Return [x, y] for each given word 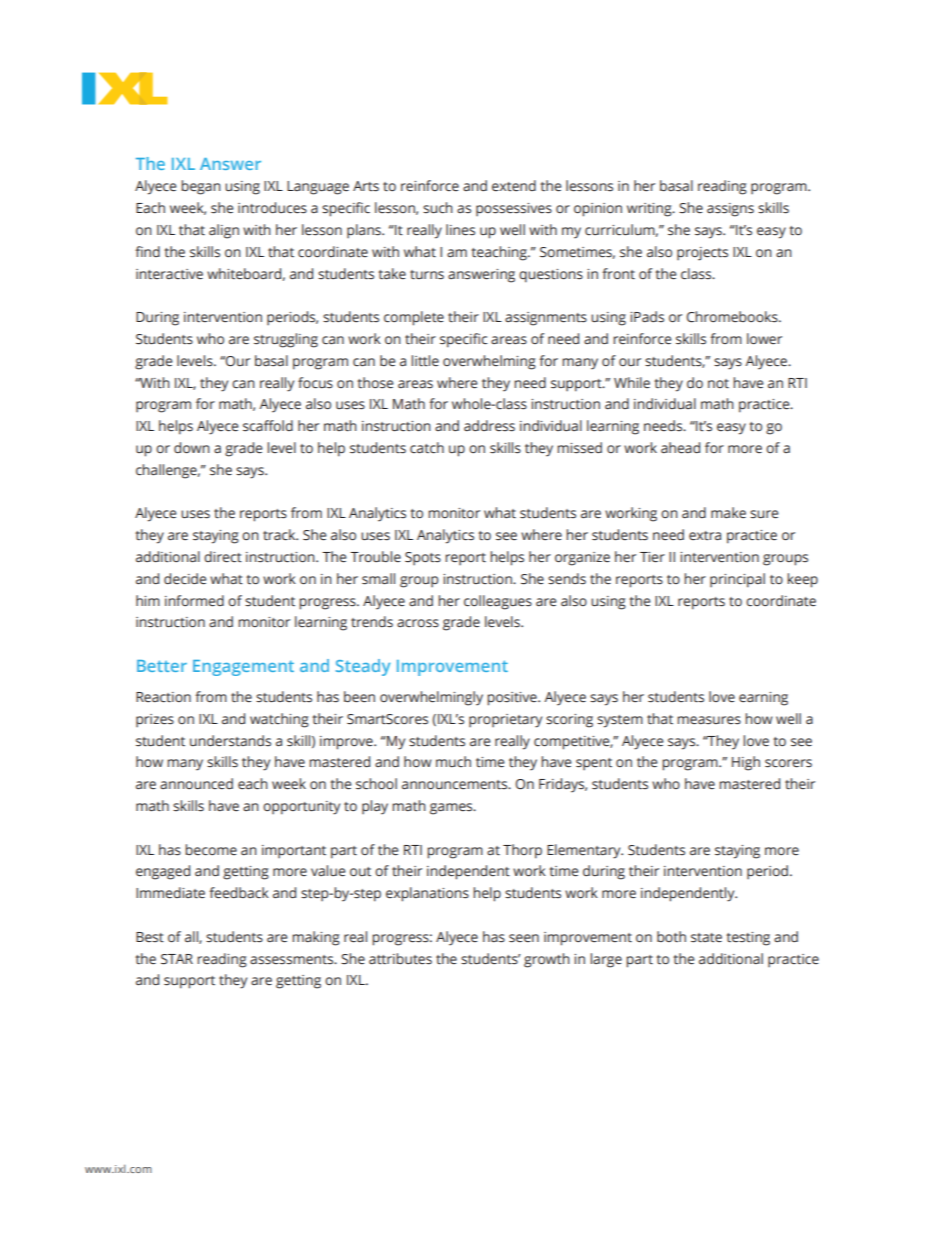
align [224, 231]
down [192, 448]
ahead [680, 448]
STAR [177, 959]
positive [513, 699]
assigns [730, 210]
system [620, 721]
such [438, 208]
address [489, 426]
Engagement [243, 668]
